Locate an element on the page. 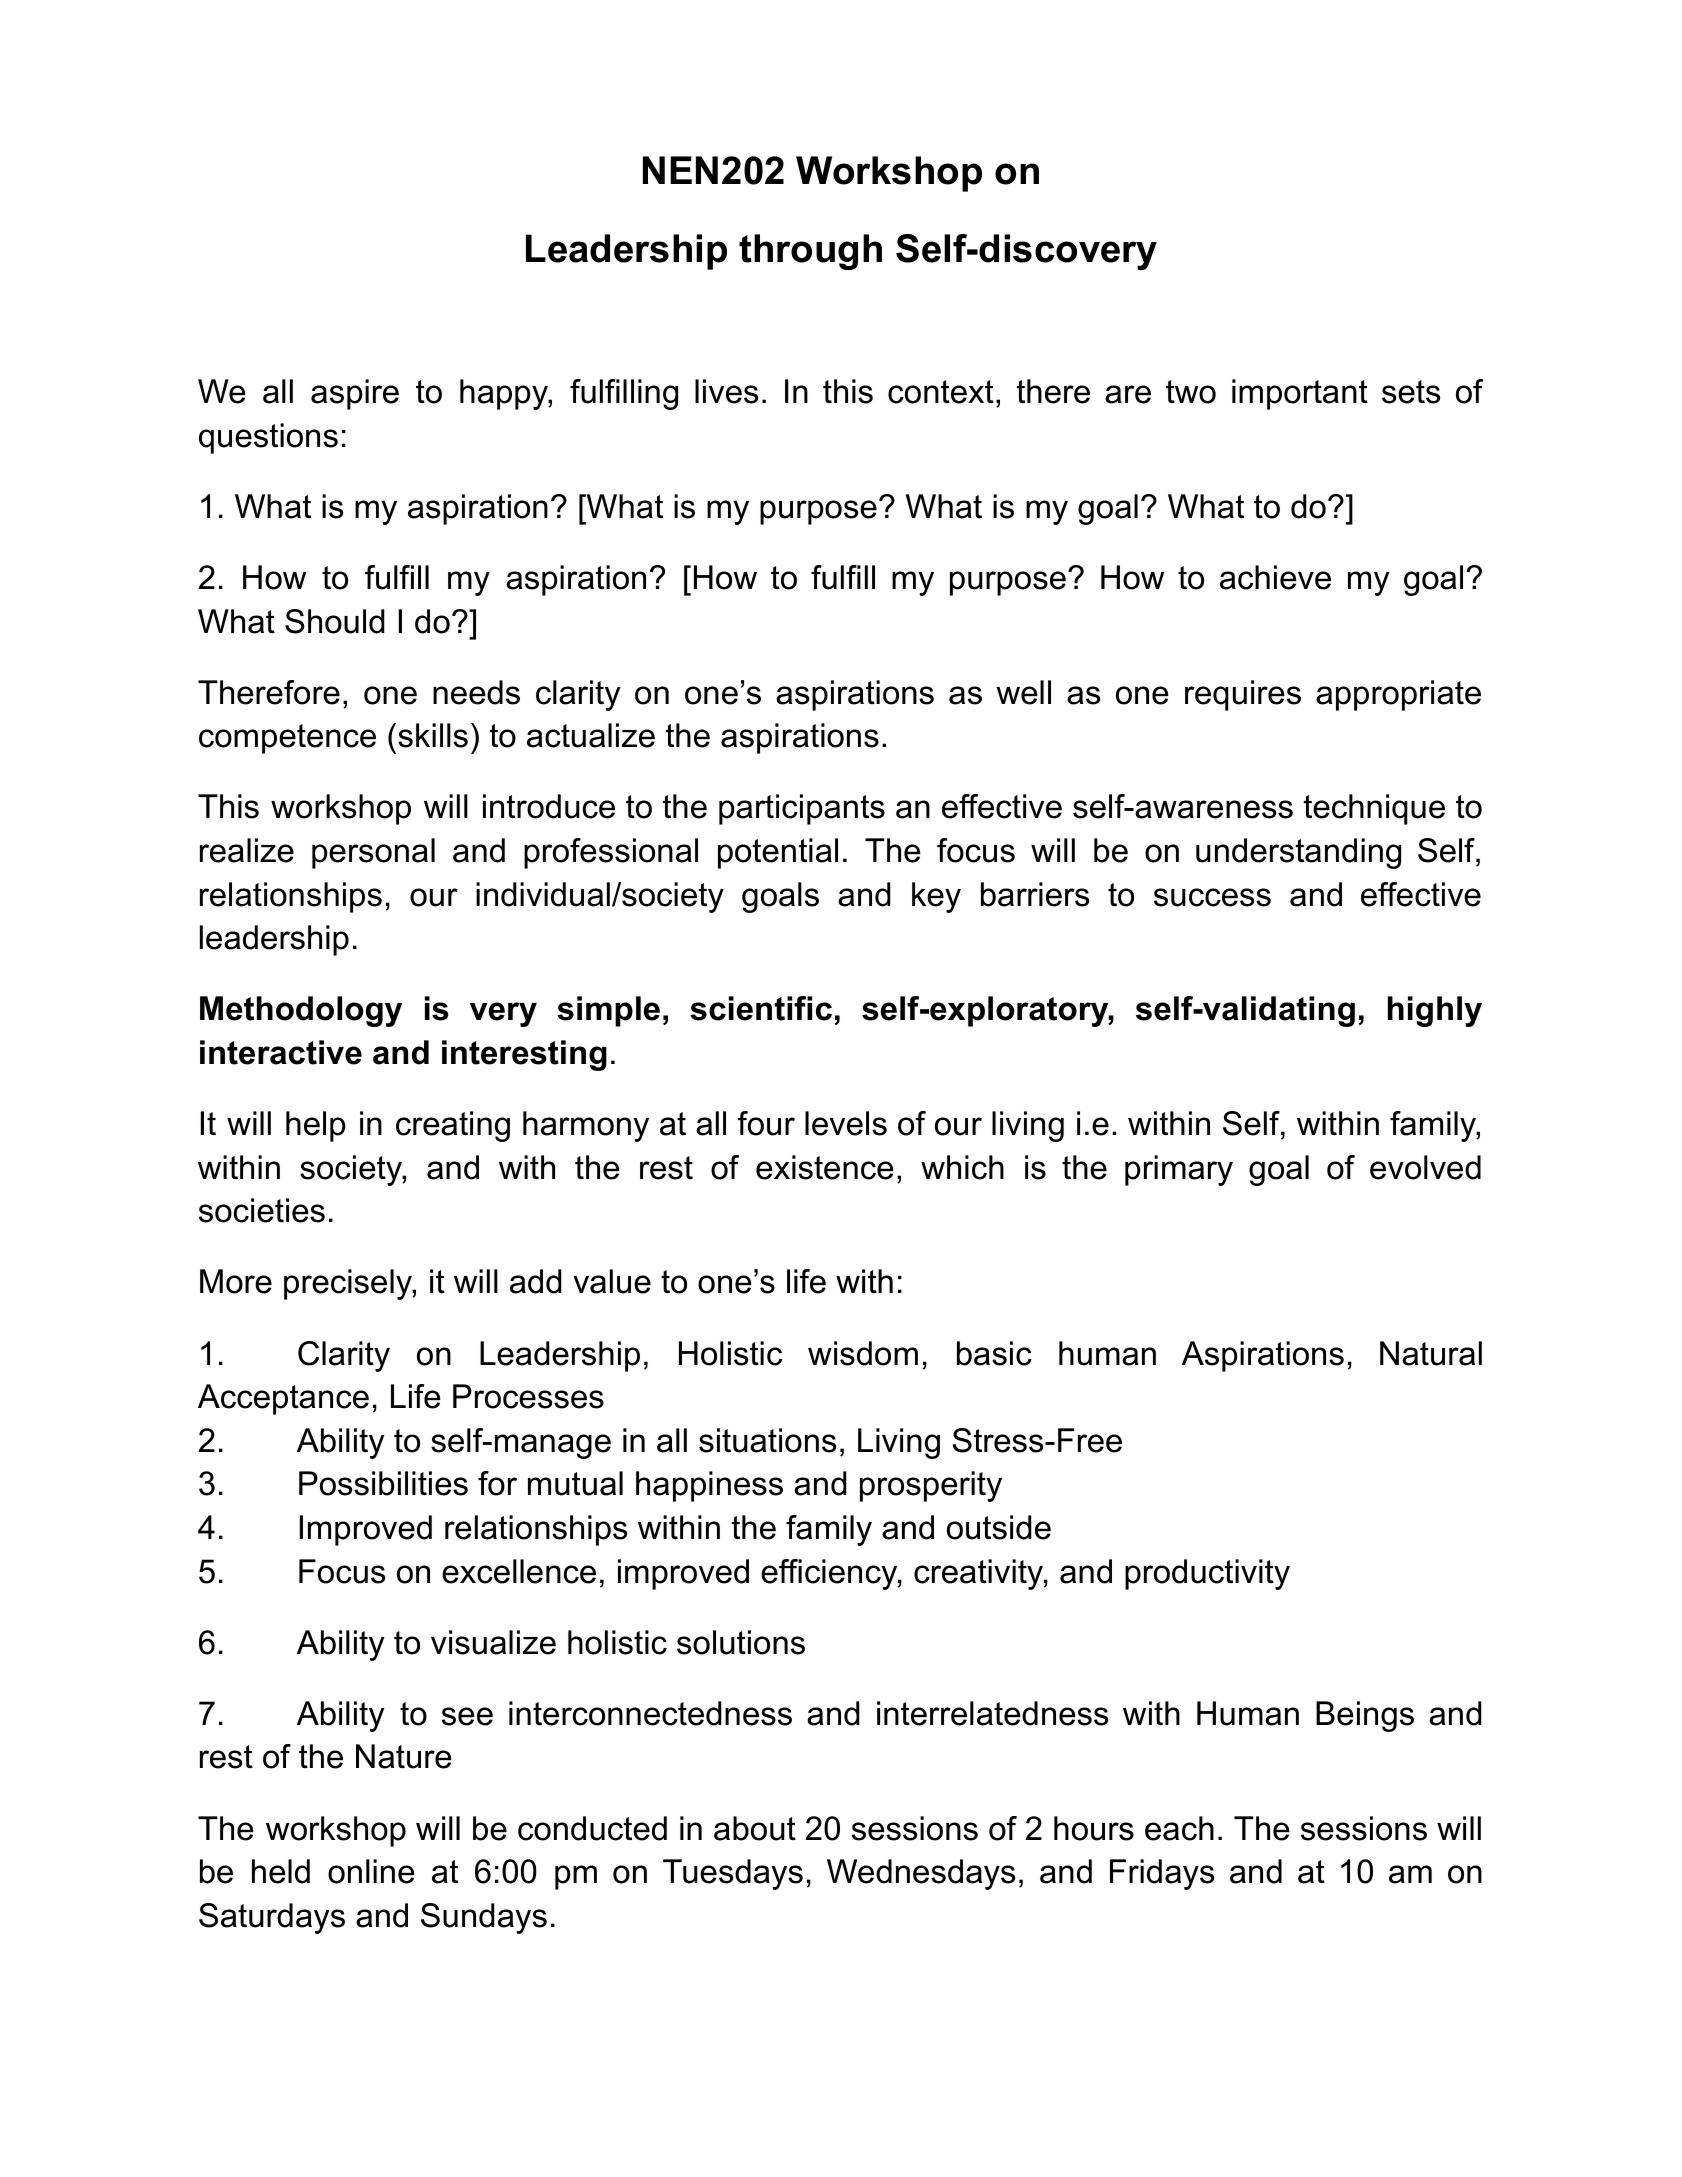  participants is located at coordinates (802, 809).
